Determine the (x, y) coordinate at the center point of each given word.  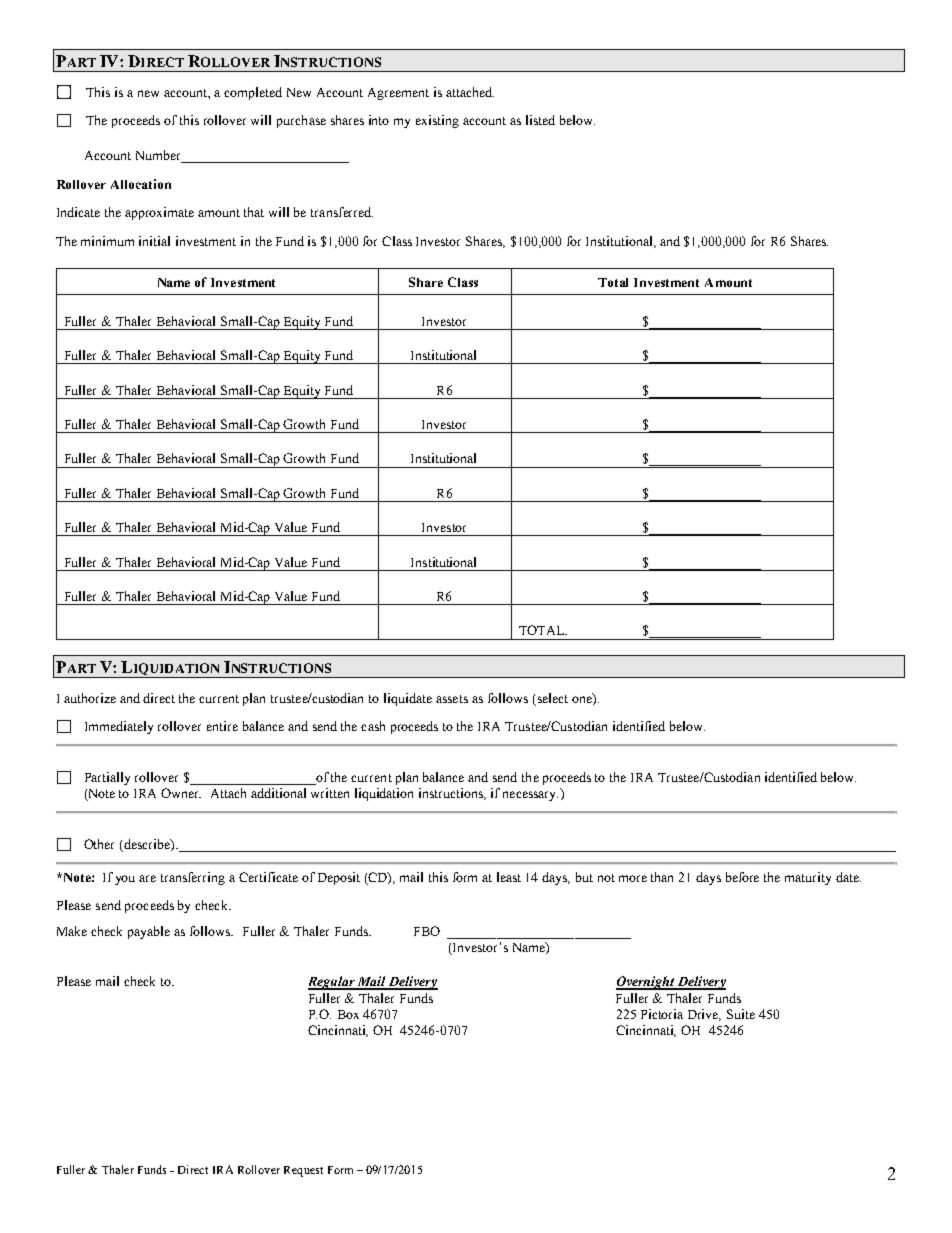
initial (154, 241)
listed (540, 120)
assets (452, 699)
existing (437, 121)
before (742, 877)
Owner (181, 793)
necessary (530, 796)
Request (303, 1171)
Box (348, 1014)
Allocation (141, 184)
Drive (704, 1015)
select (553, 698)
